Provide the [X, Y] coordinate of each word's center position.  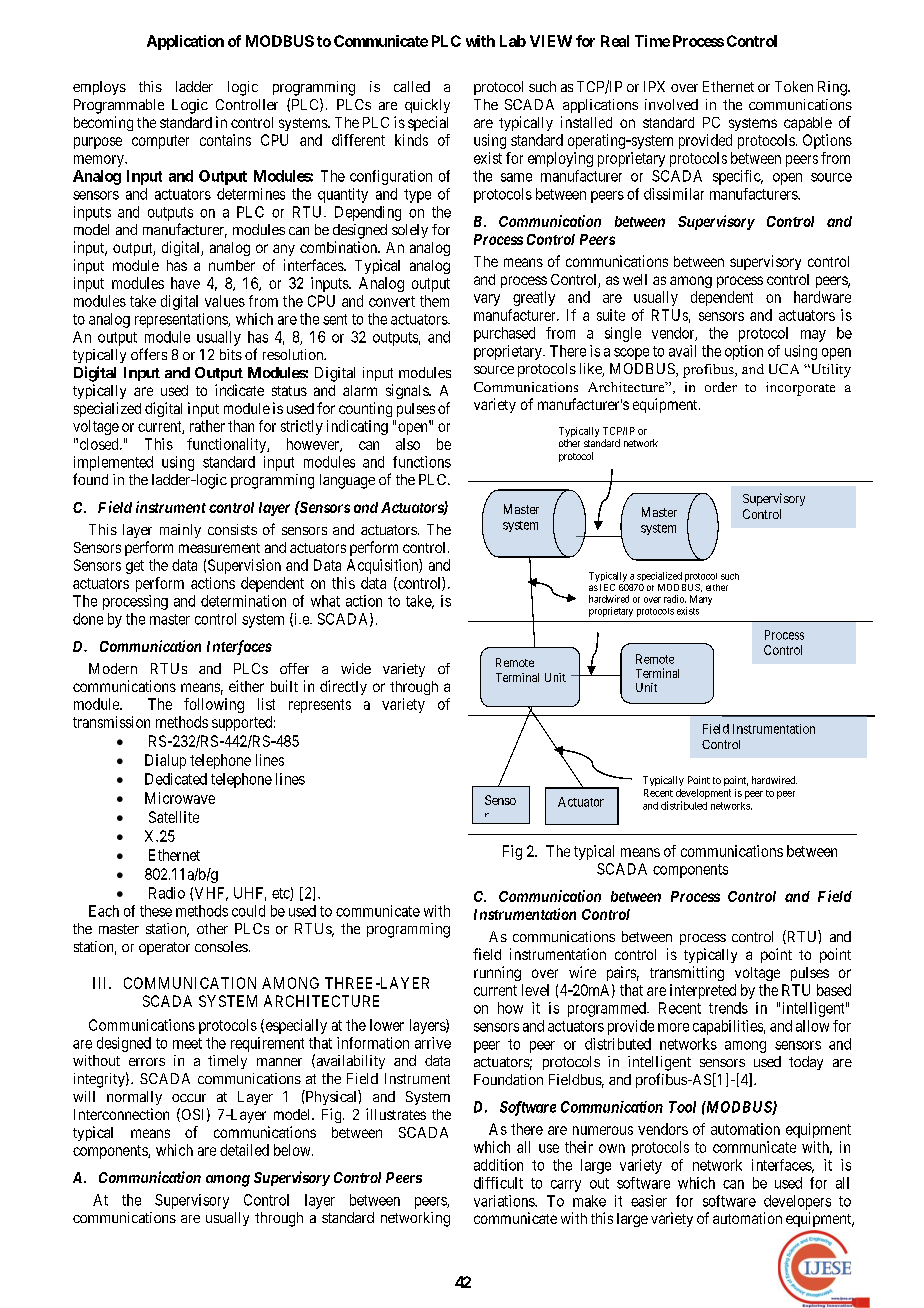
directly [343, 687]
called [412, 86]
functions [422, 462]
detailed [244, 1150]
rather [207, 426]
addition [498, 1165]
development [703, 795]
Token [794, 86]
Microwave [180, 798]
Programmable [119, 106]
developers [797, 1202]
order [721, 387]
